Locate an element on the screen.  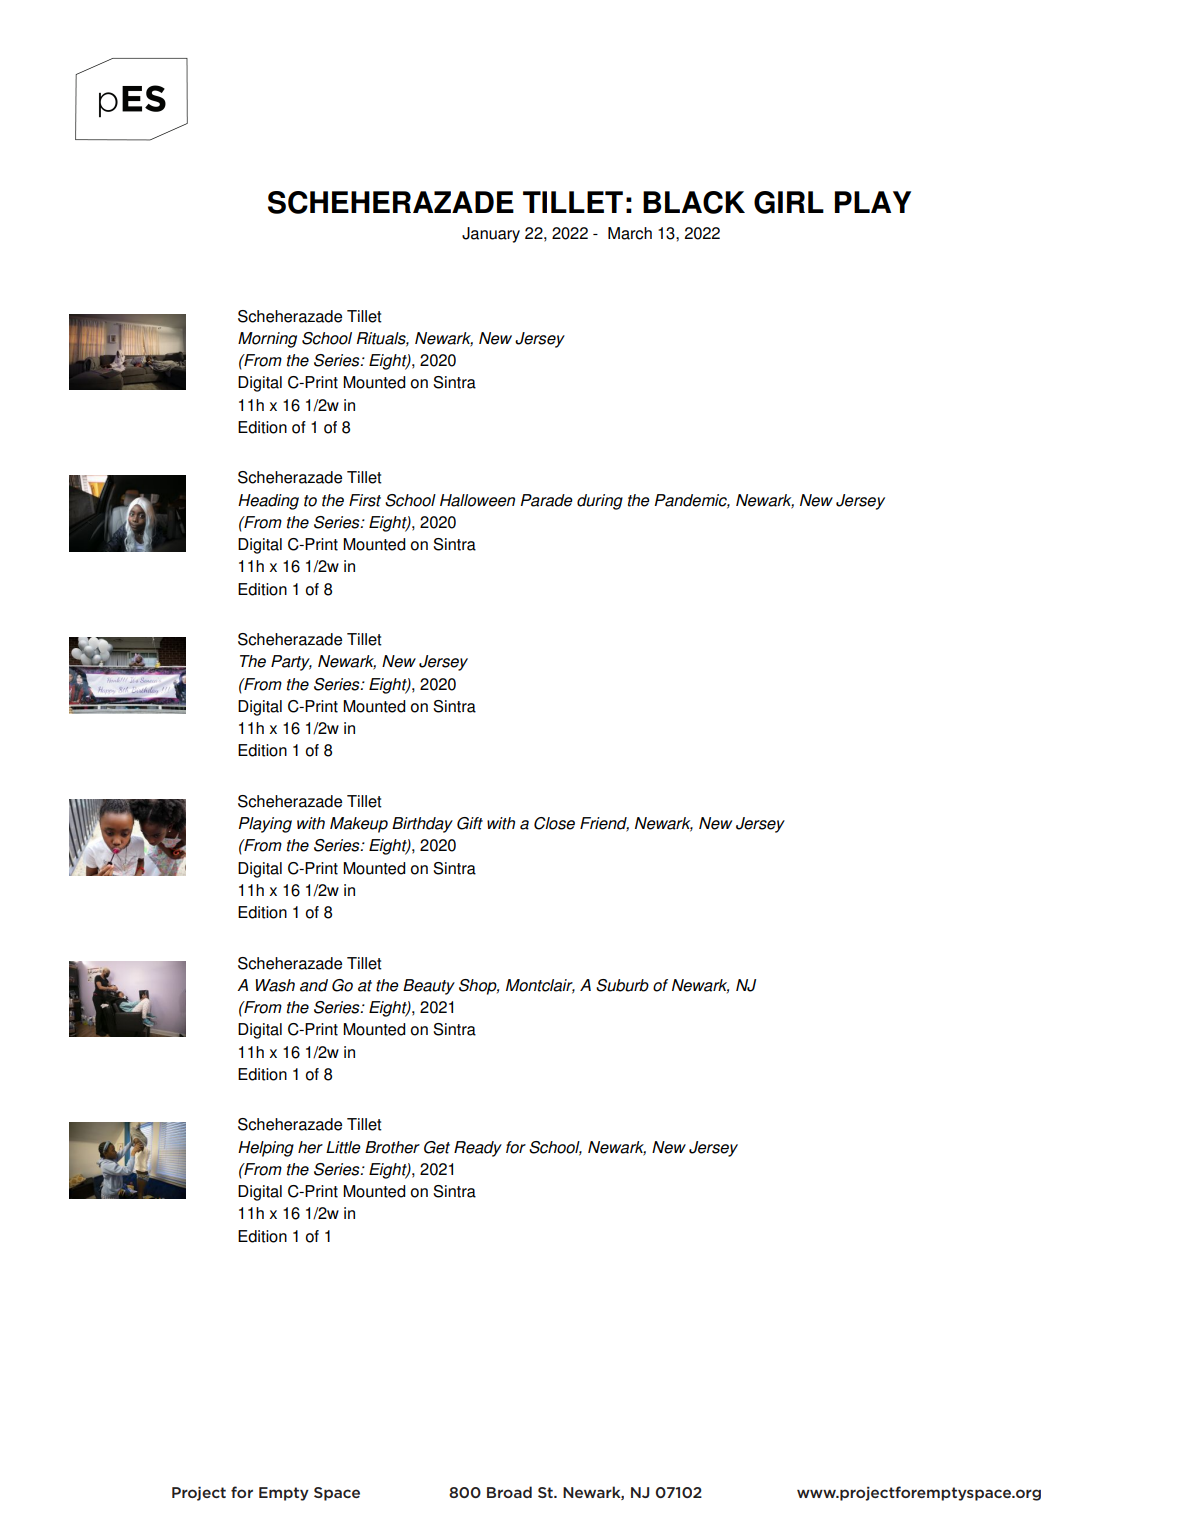
Get is located at coordinates (437, 1147).
